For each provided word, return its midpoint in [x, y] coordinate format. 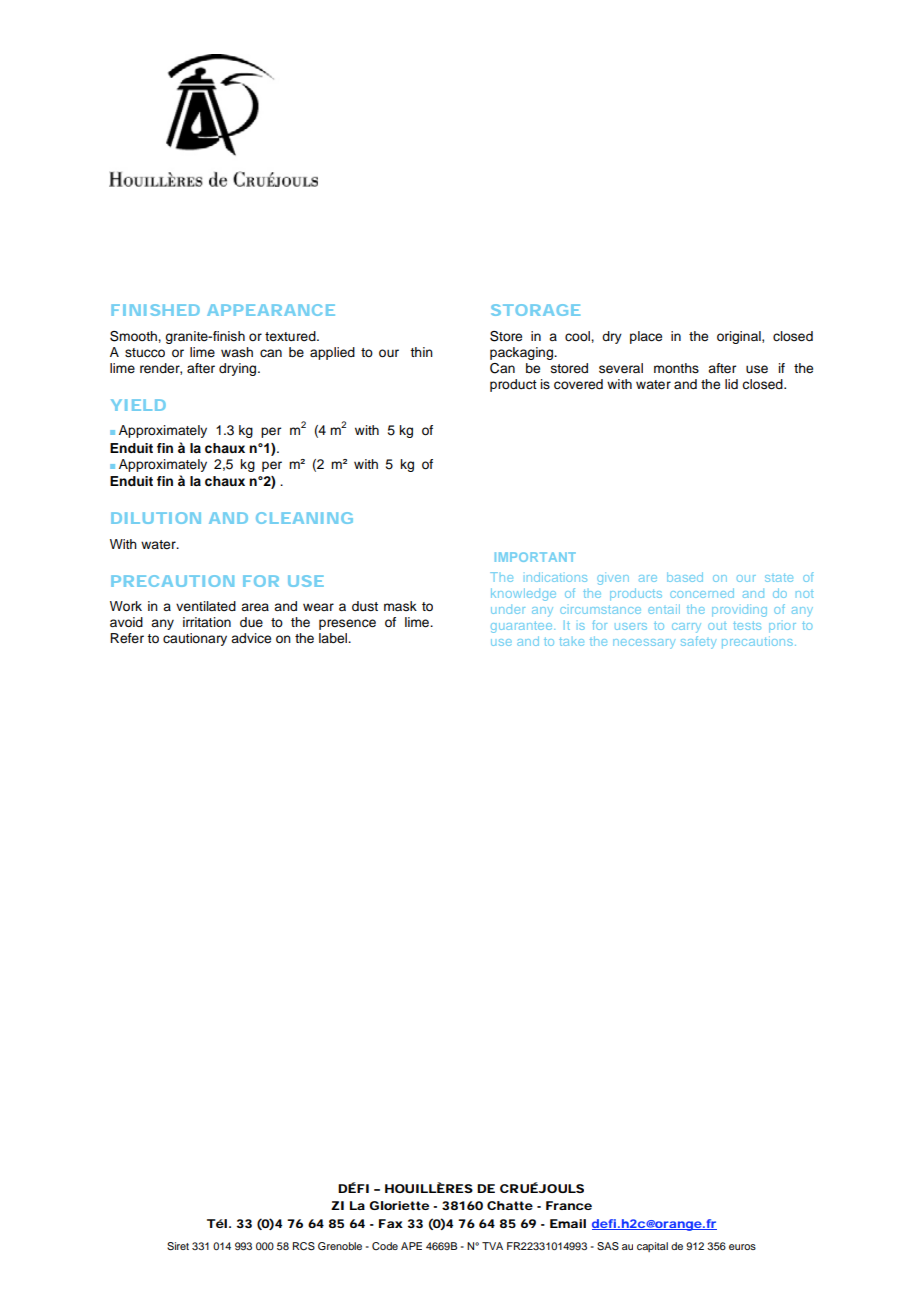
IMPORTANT [535, 557]
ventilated [206, 606]
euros [742, 1247]
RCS [304, 1246]
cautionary [195, 639]
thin [421, 352]
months [676, 368]
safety [698, 642]
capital [652, 1247]
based [685, 577]
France [569, 1205]
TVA [492, 1246]
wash [237, 352]
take [571, 641]
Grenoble [340, 1246]
